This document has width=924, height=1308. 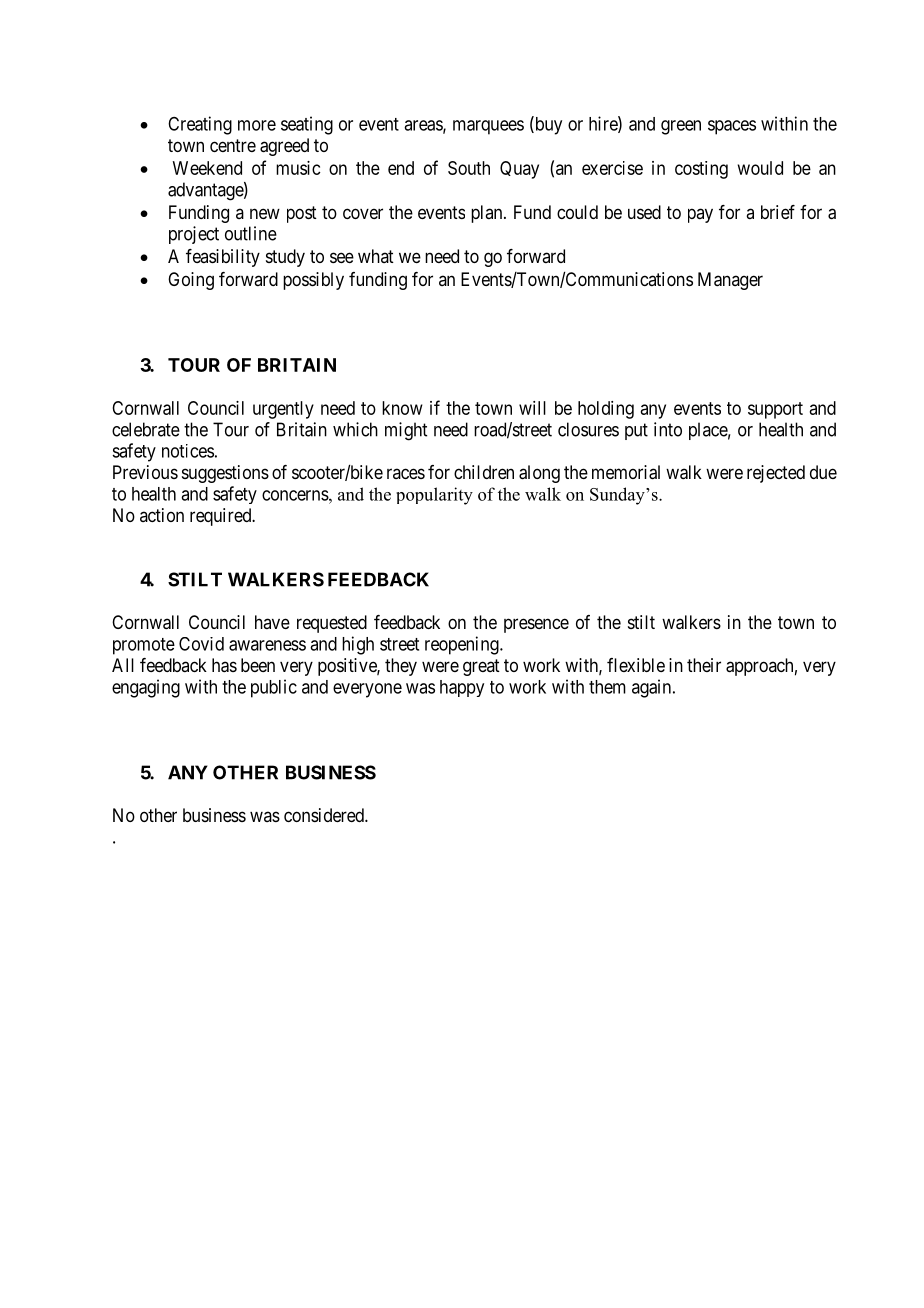 I want to click on what, so click(x=376, y=256).
